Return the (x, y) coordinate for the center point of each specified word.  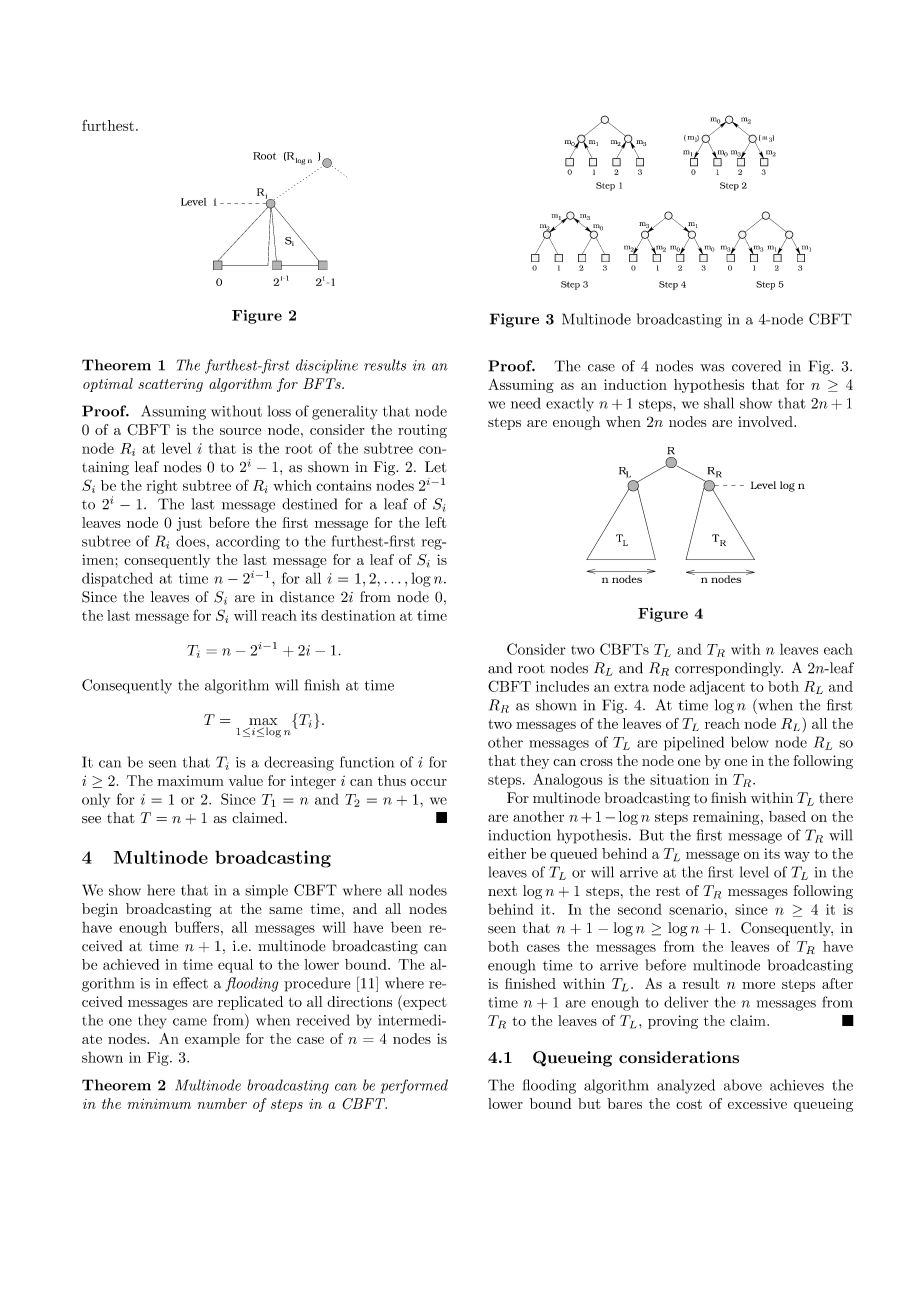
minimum (159, 1103)
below (749, 742)
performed (414, 1086)
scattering (170, 385)
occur (429, 782)
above (743, 1085)
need (526, 403)
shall (719, 403)
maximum (190, 780)
